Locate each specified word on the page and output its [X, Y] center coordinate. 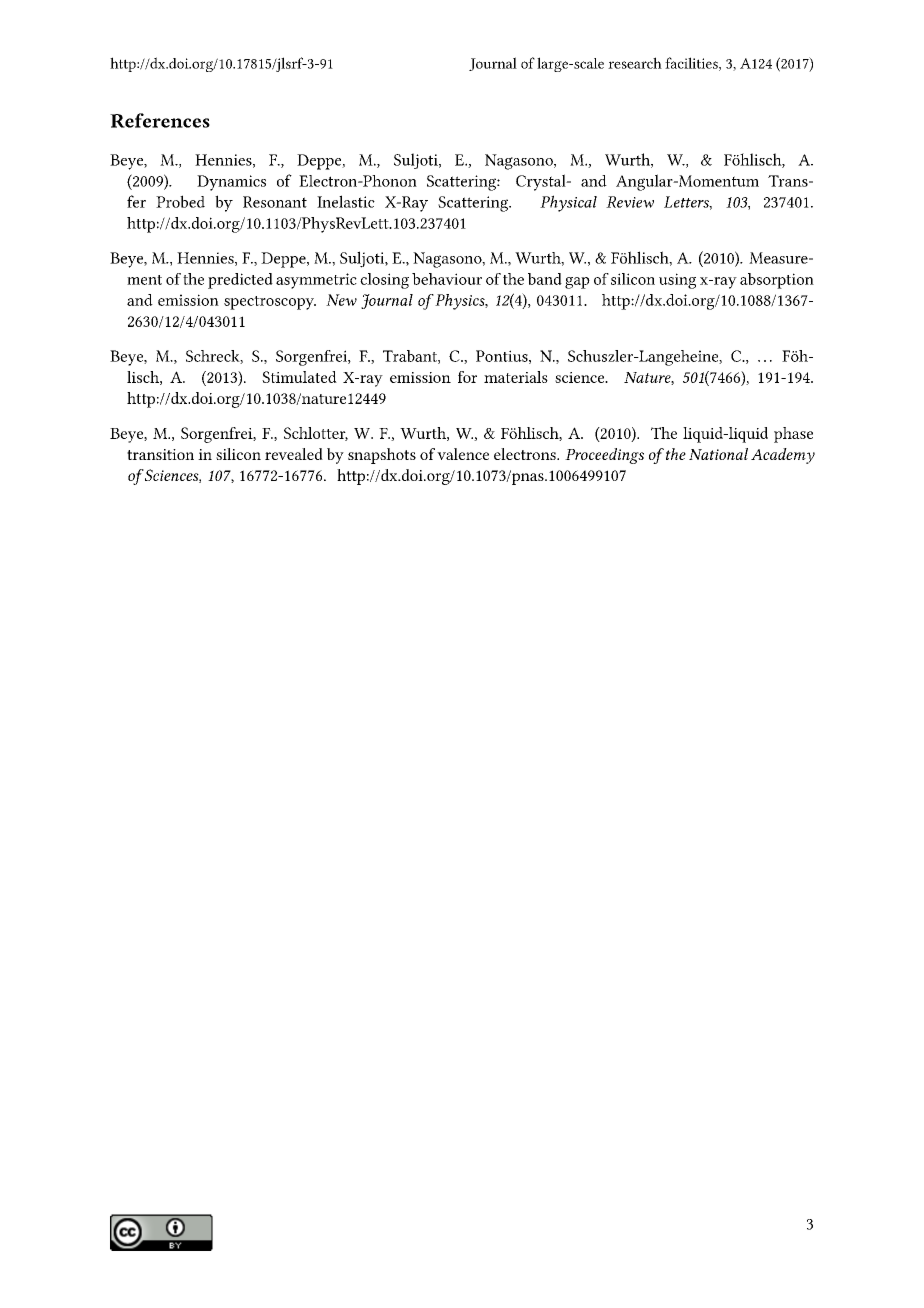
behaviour [447, 279]
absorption [777, 281]
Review [630, 202]
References [160, 120]
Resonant [275, 202]
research [635, 63]
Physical [568, 203]
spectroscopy [270, 303]
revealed [294, 454]
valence [463, 454]
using [677, 281]
